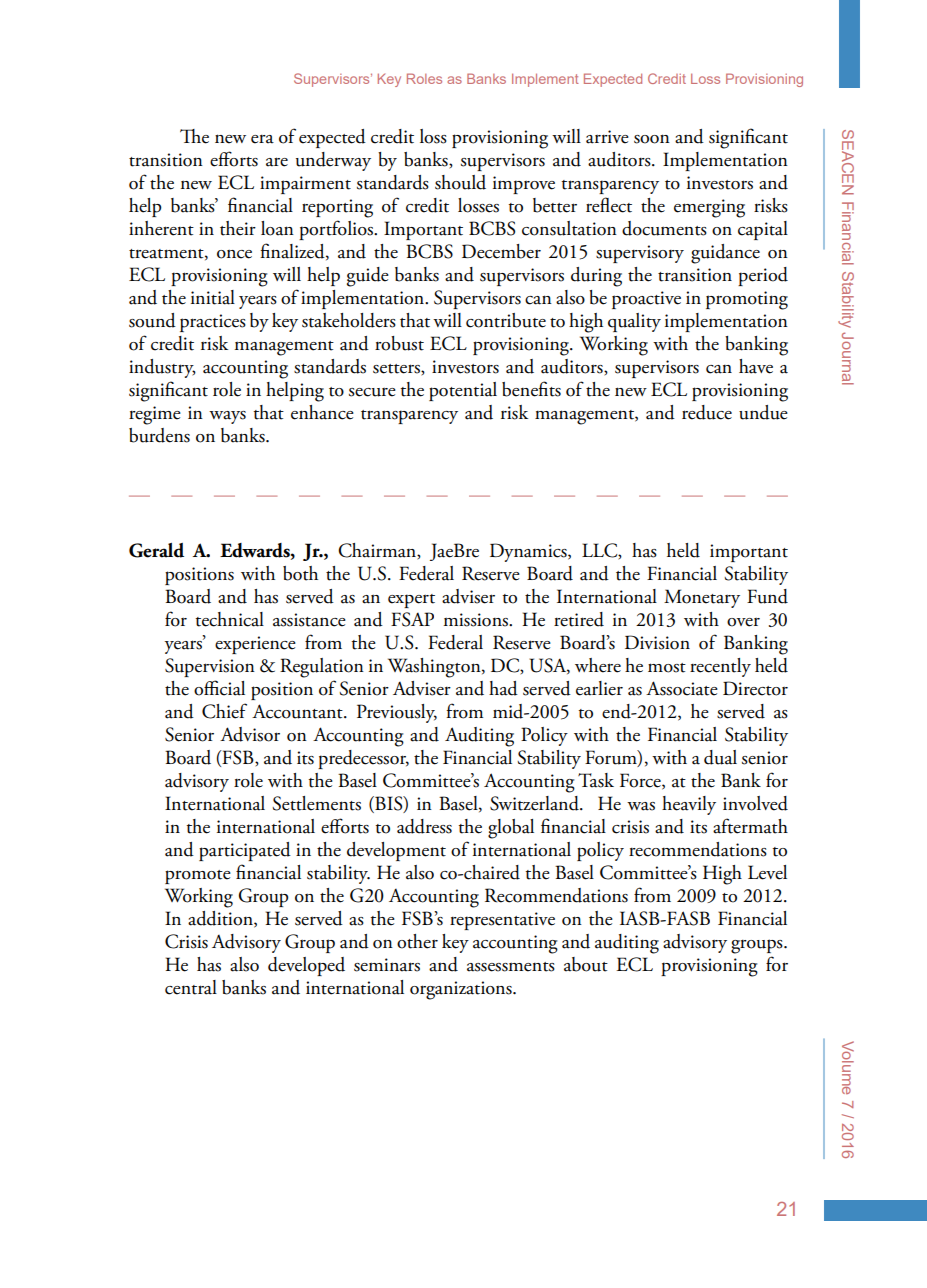 The height and width of the screenshot is (1288, 927). Describe the element at coordinates (652, 139) in the screenshot. I see `soon` at that location.
